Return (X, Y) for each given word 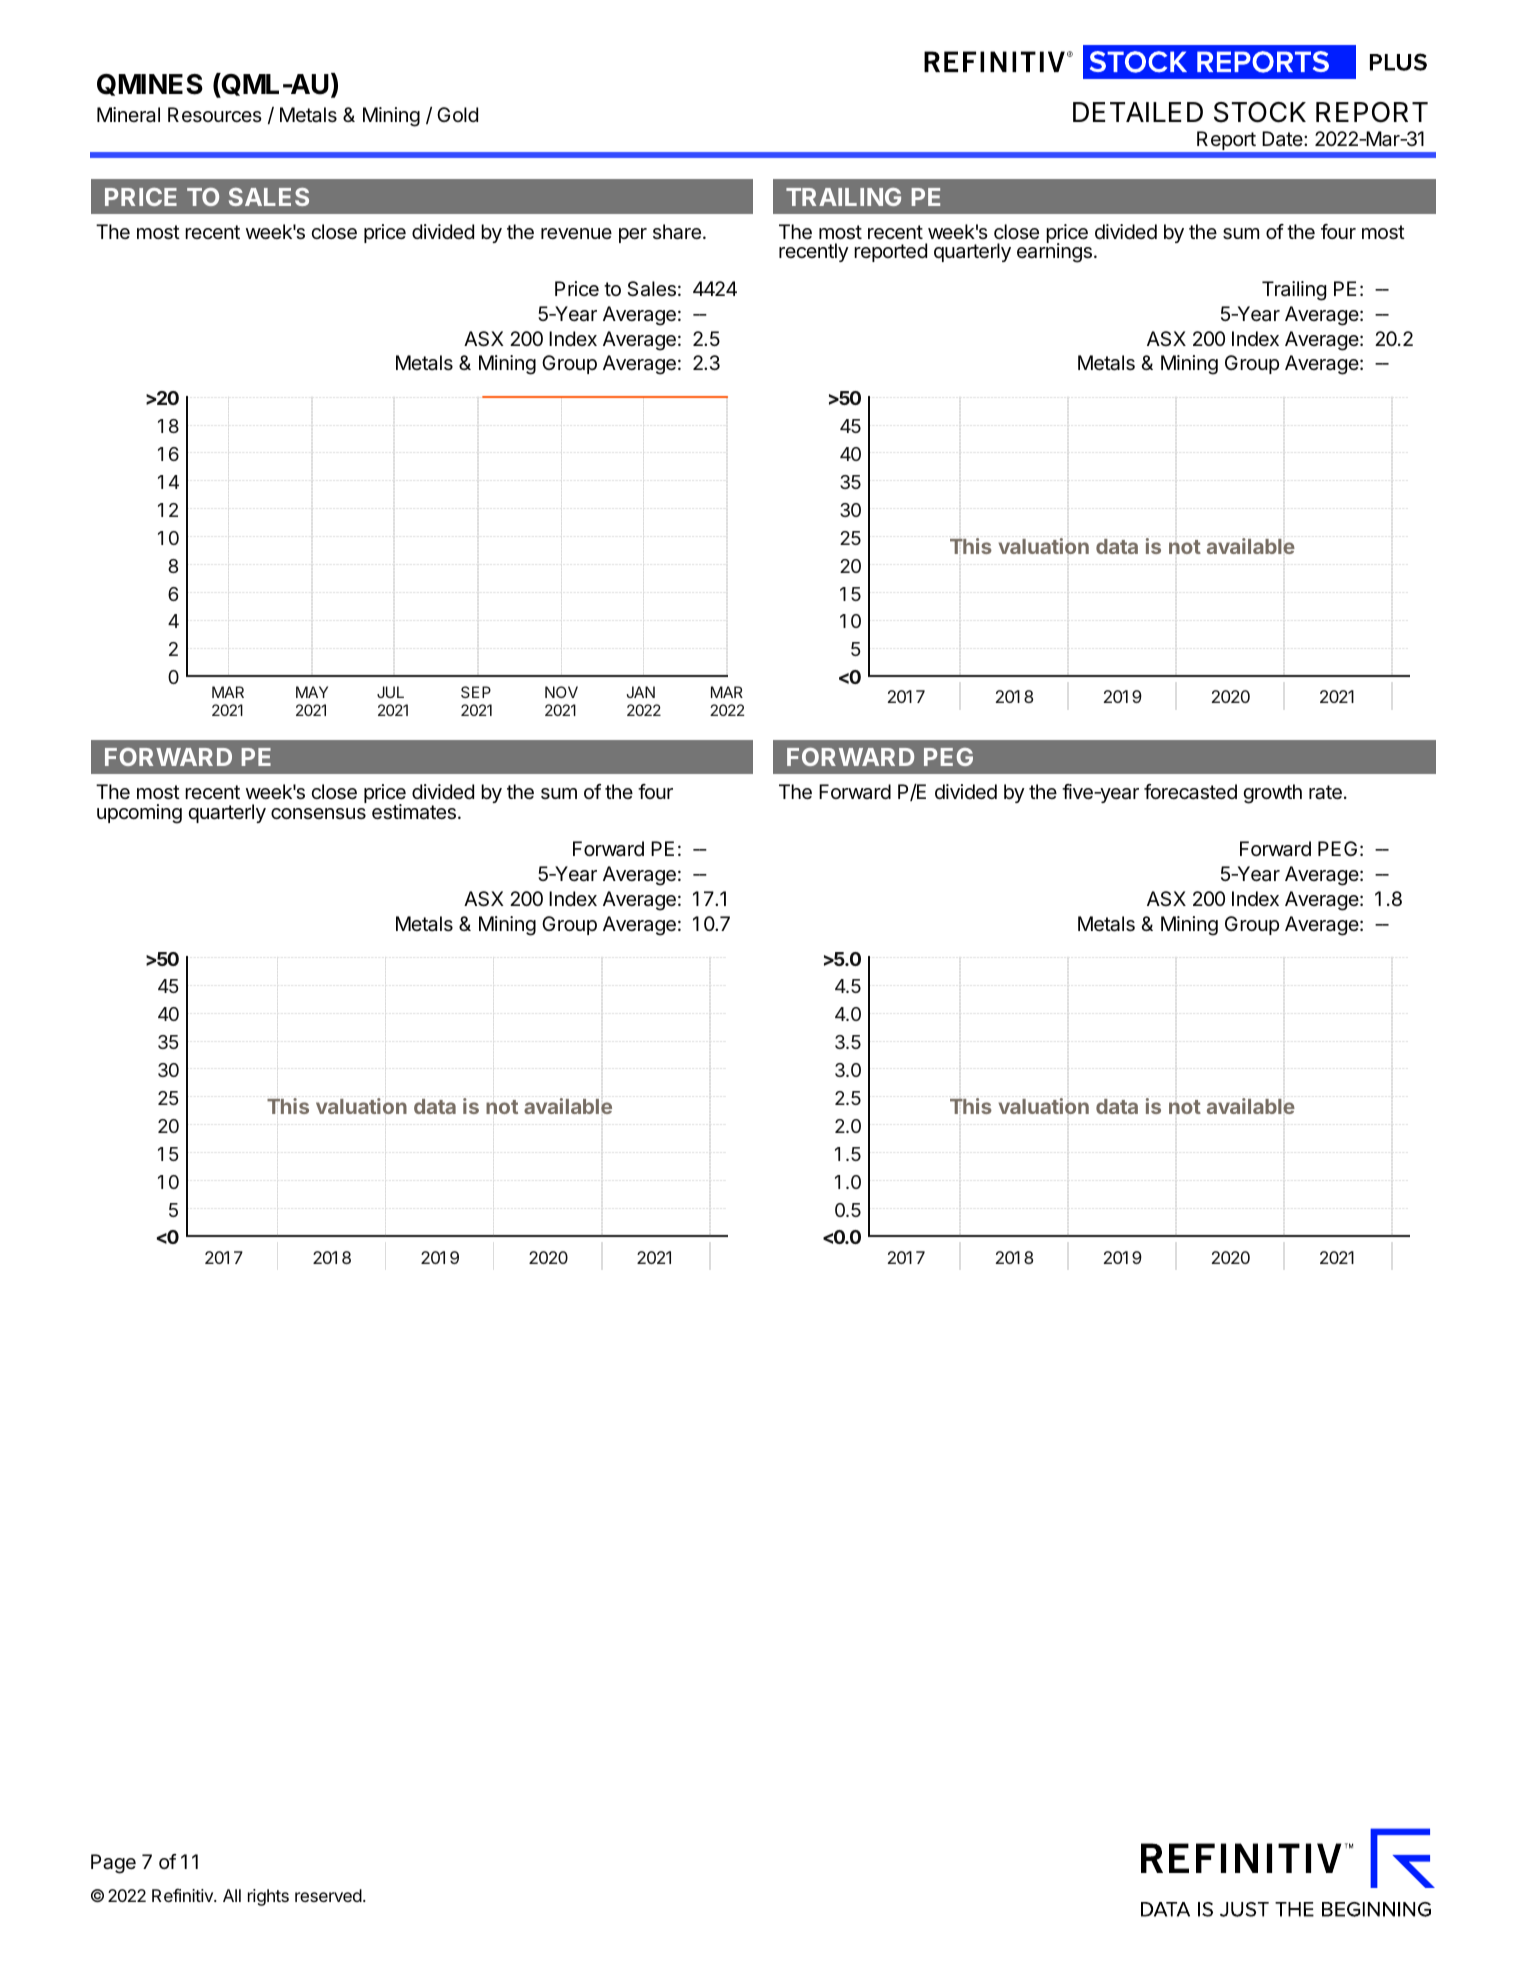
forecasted (1190, 792)
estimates (414, 812)
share (677, 232)
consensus (318, 814)
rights (268, 1897)
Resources (215, 114)
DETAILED (1138, 112)
